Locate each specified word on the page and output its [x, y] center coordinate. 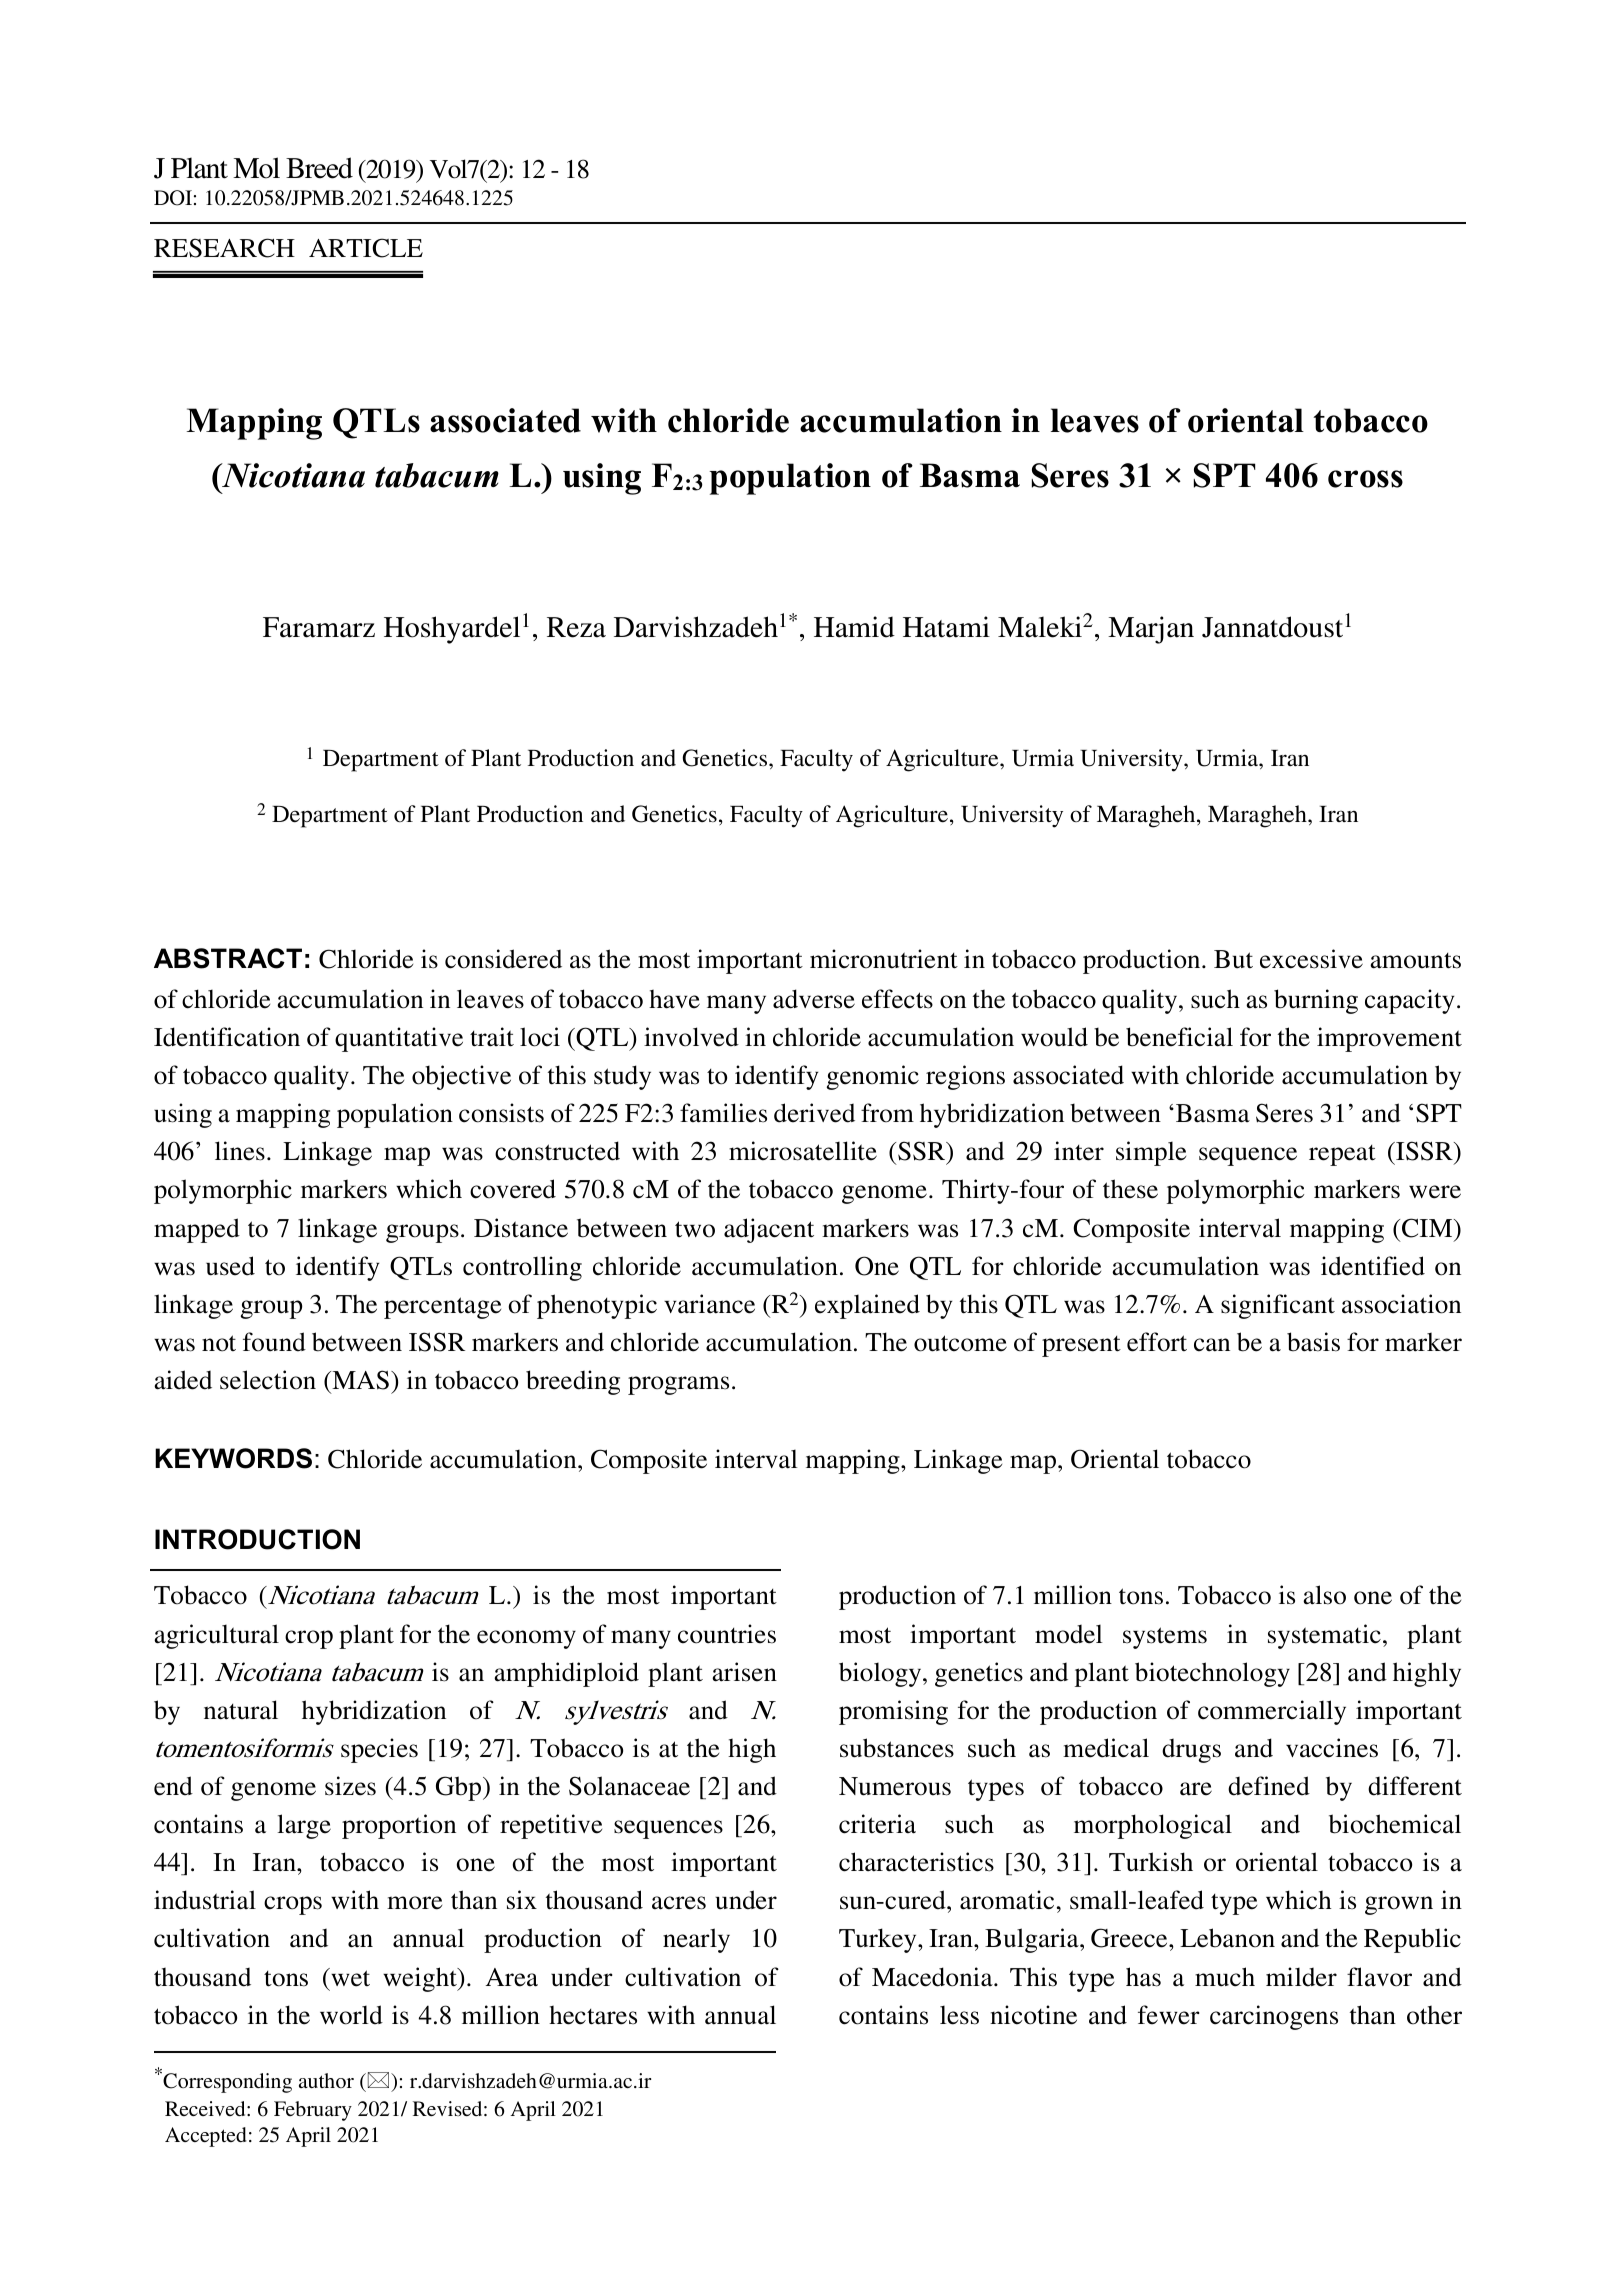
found [274, 1342]
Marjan [1151, 630]
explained [867, 1306]
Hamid [854, 627]
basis [1313, 1342]
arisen [744, 1672]
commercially [1272, 1712]
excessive [1311, 959]
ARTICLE [366, 248]
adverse [814, 999]
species [379, 1750]
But [1233, 959]
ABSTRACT [228, 958]
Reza [576, 627]
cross [1365, 479]
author [326, 2080]
